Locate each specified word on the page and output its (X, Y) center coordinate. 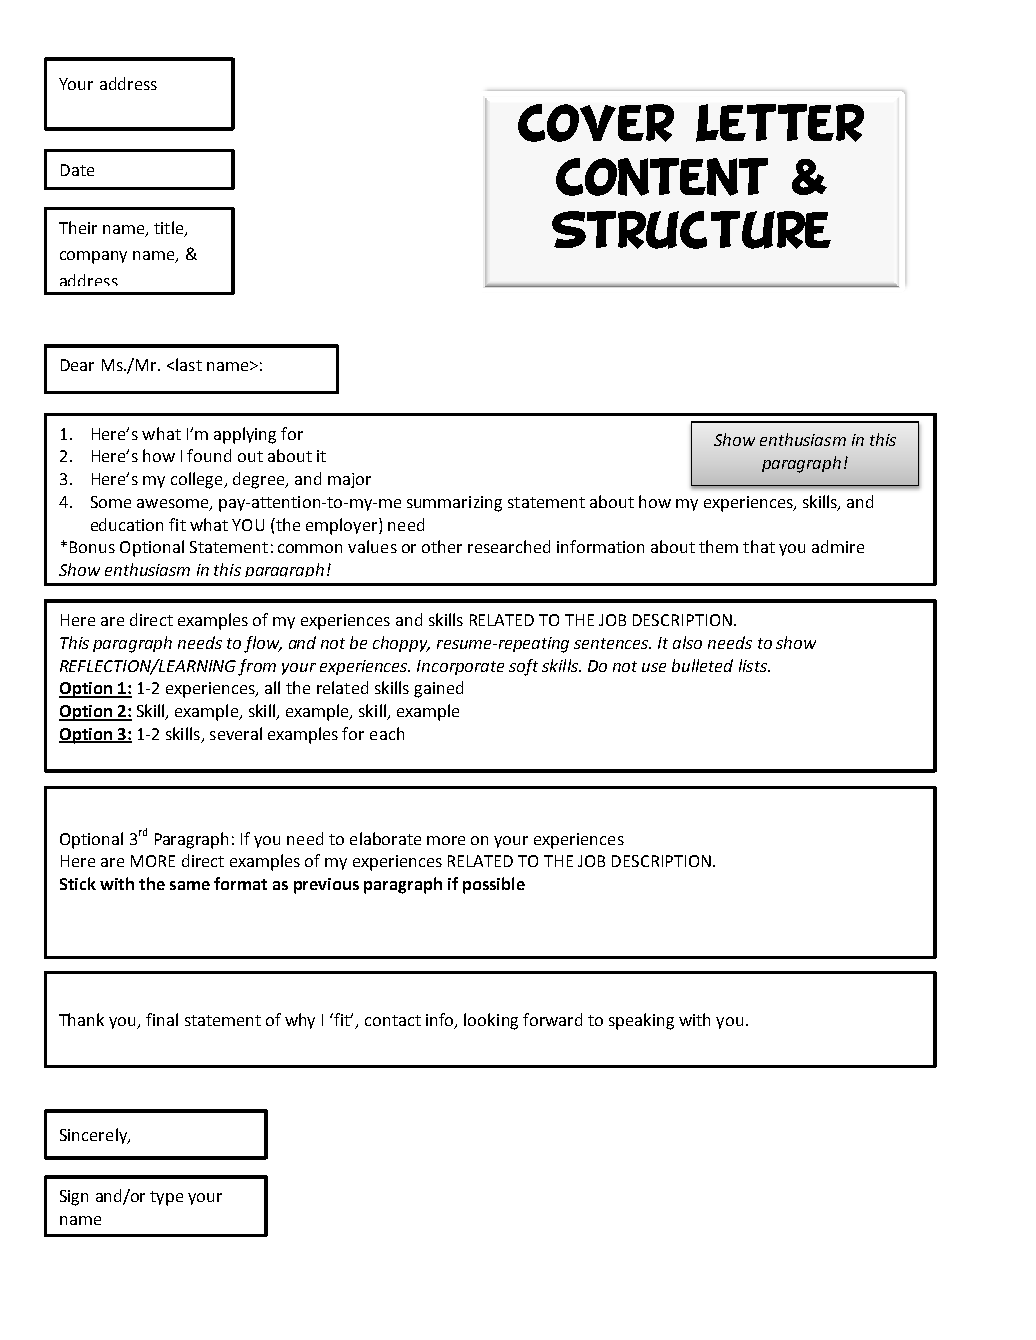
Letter (780, 123)
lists (754, 665)
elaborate (385, 838)
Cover (596, 123)
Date (77, 170)
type (166, 1198)
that (759, 546)
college (198, 480)
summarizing (454, 504)
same (190, 885)
